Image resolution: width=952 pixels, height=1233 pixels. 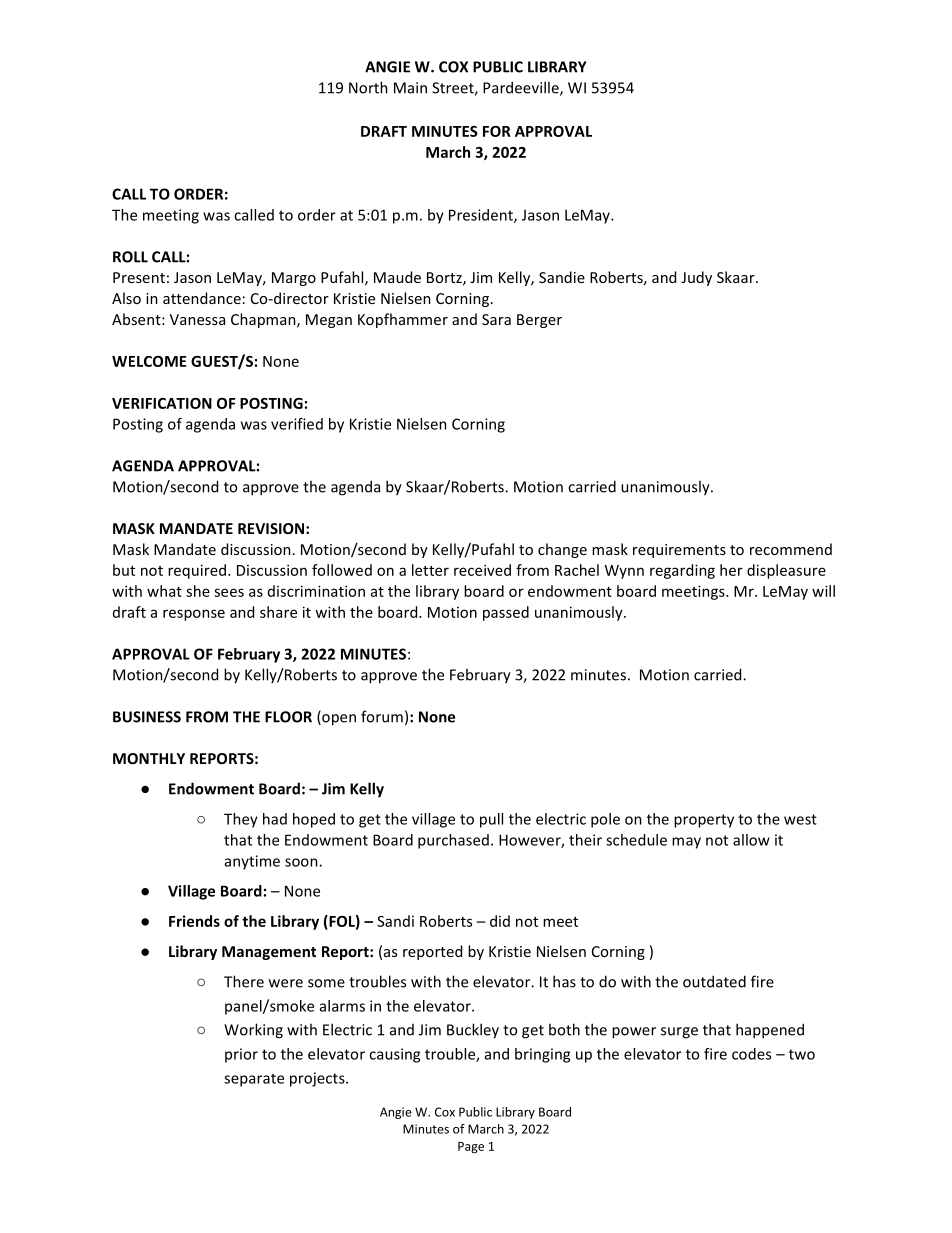 What do you see at coordinates (791, 549) in the page?
I see `recommend` at bounding box center [791, 549].
